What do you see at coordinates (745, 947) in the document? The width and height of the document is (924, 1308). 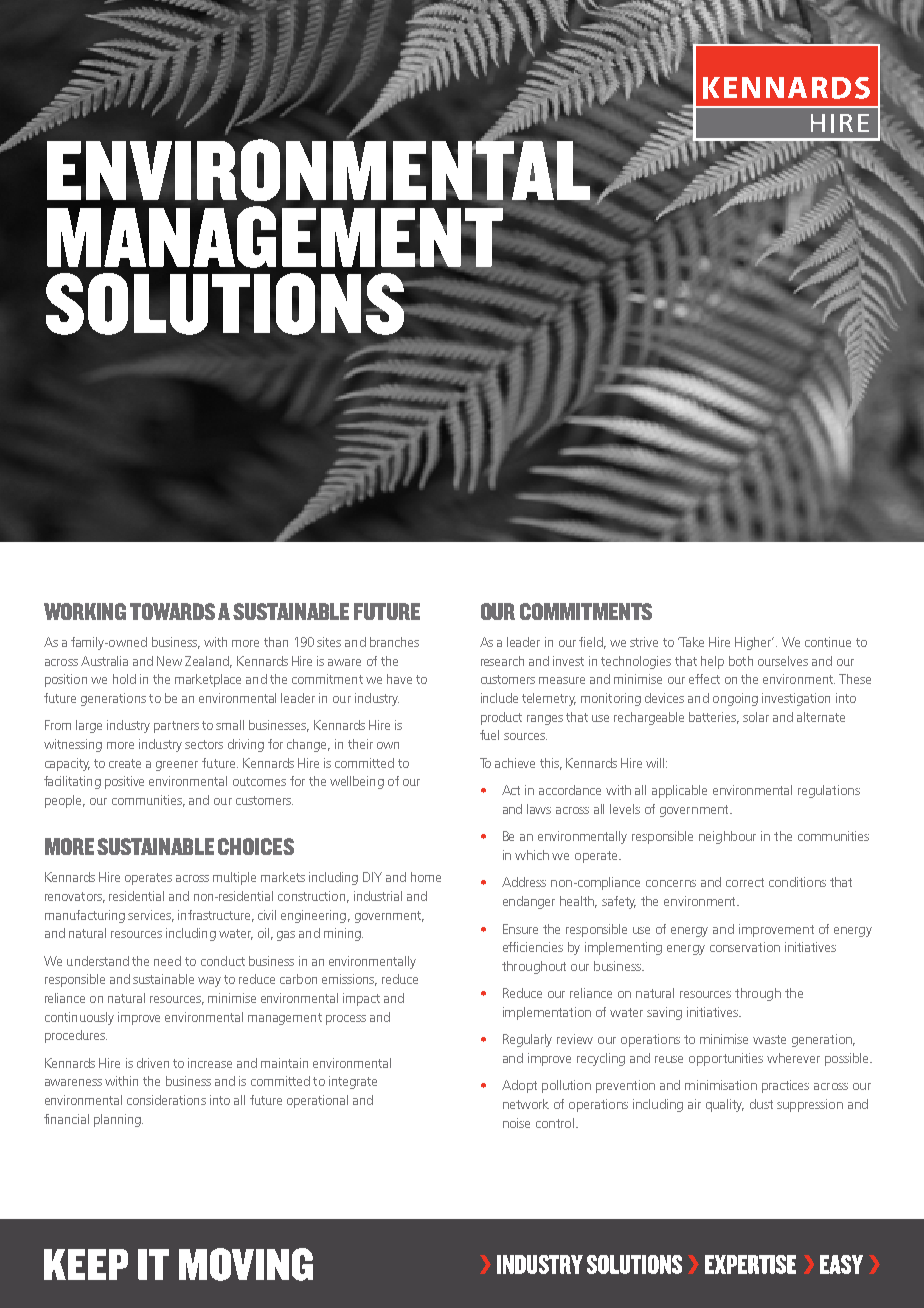 I see `conservation` at bounding box center [745, 947].
